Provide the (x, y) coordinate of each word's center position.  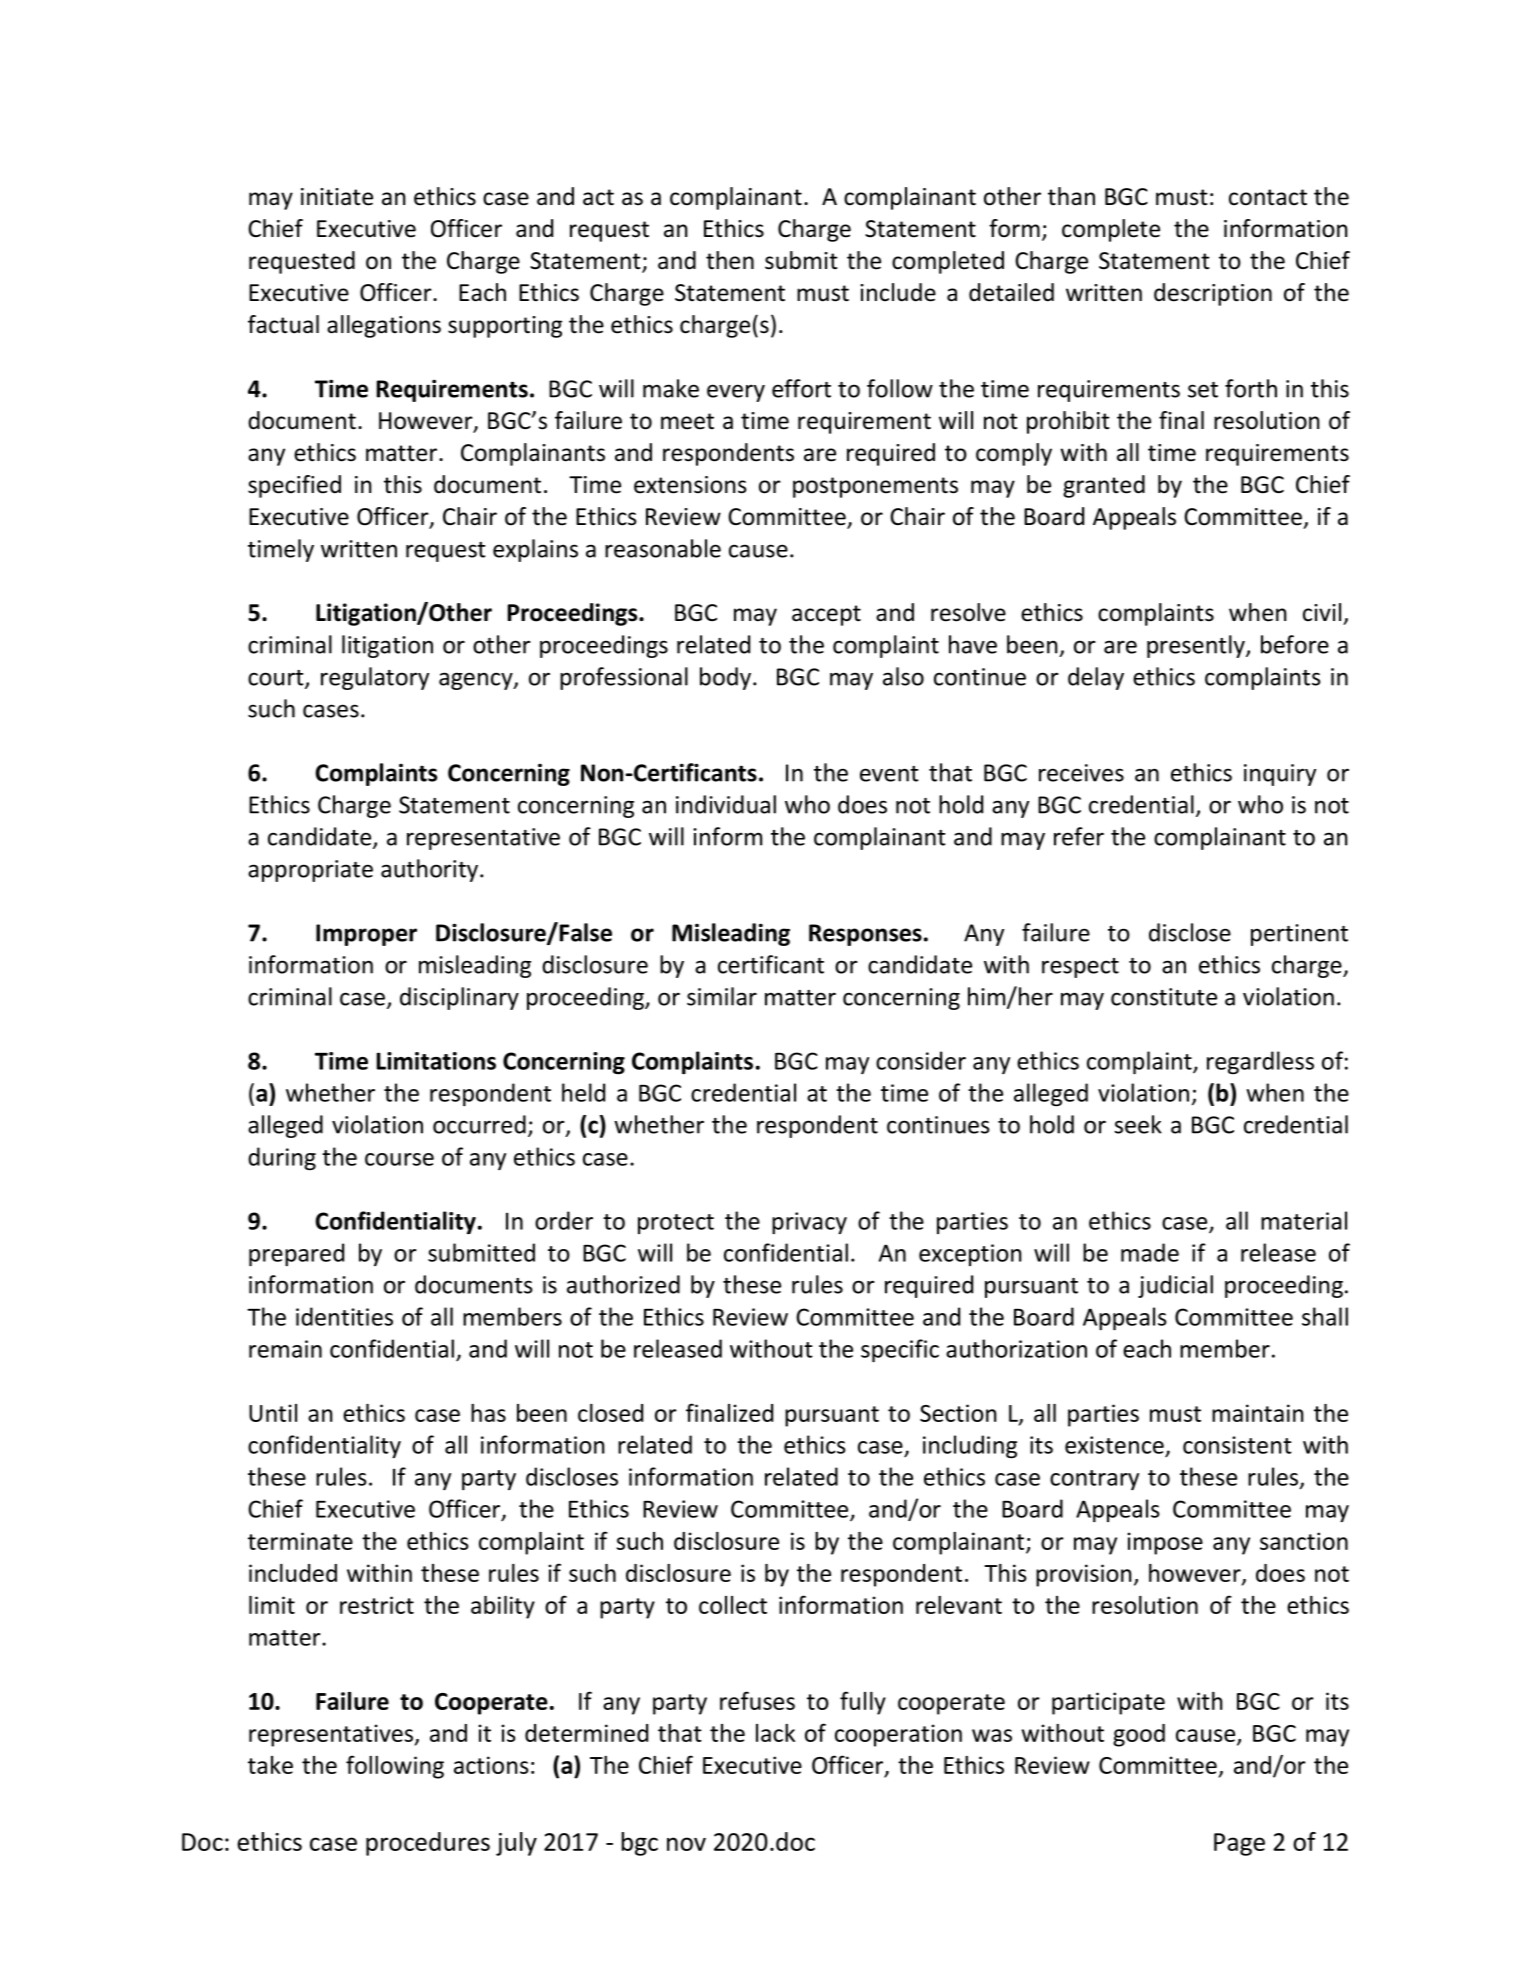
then (730, 260)
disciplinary (459, 998)
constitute (1164, 997)
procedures (428, 1844)
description (1213, 294)
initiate (337, 197)
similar (722, 996)
